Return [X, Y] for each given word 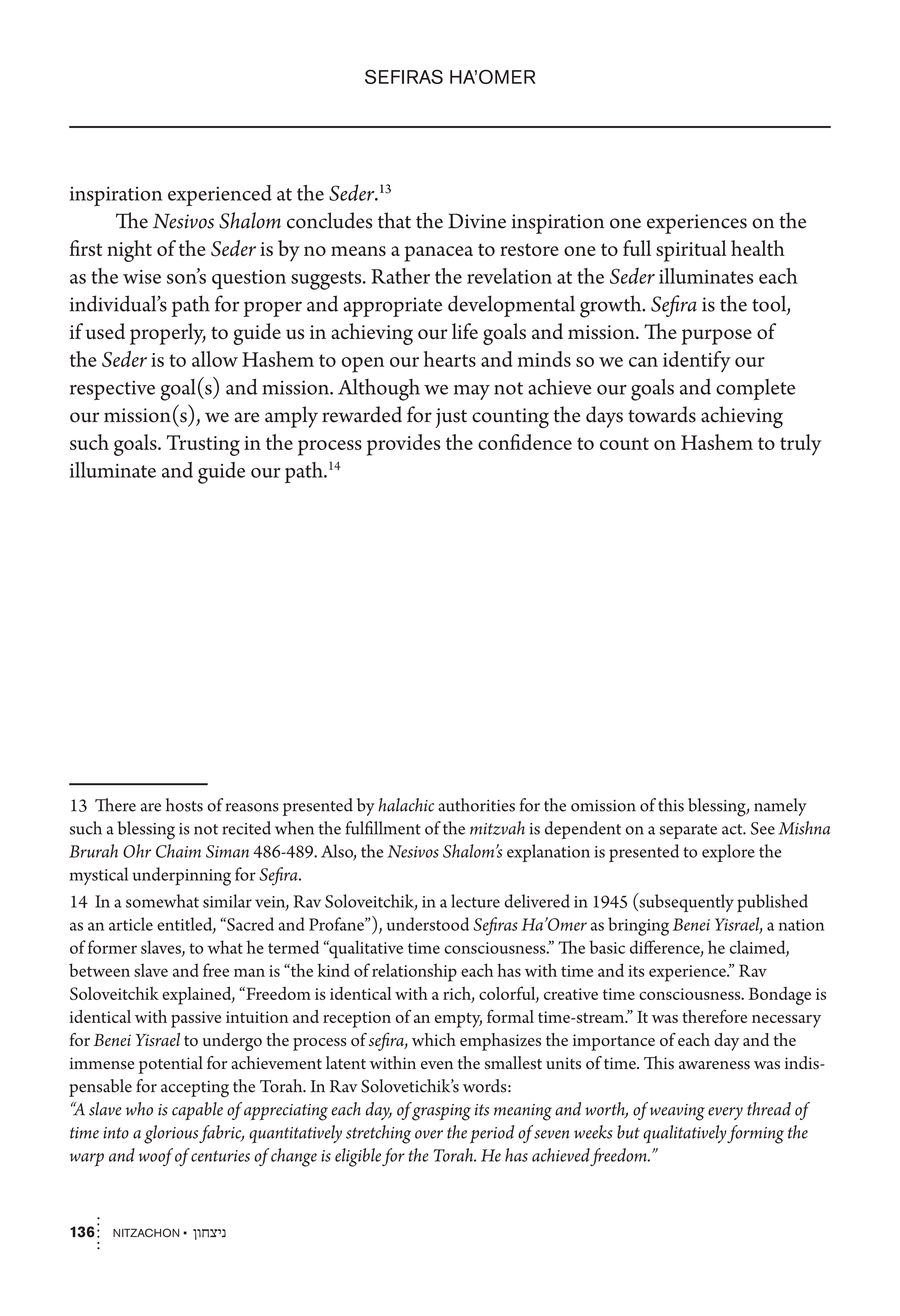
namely [780, 807]
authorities [476, 805]
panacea [438, 254]
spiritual [691, 251]
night [129, 251]
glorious [171, 1134]
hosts [184, 805]
